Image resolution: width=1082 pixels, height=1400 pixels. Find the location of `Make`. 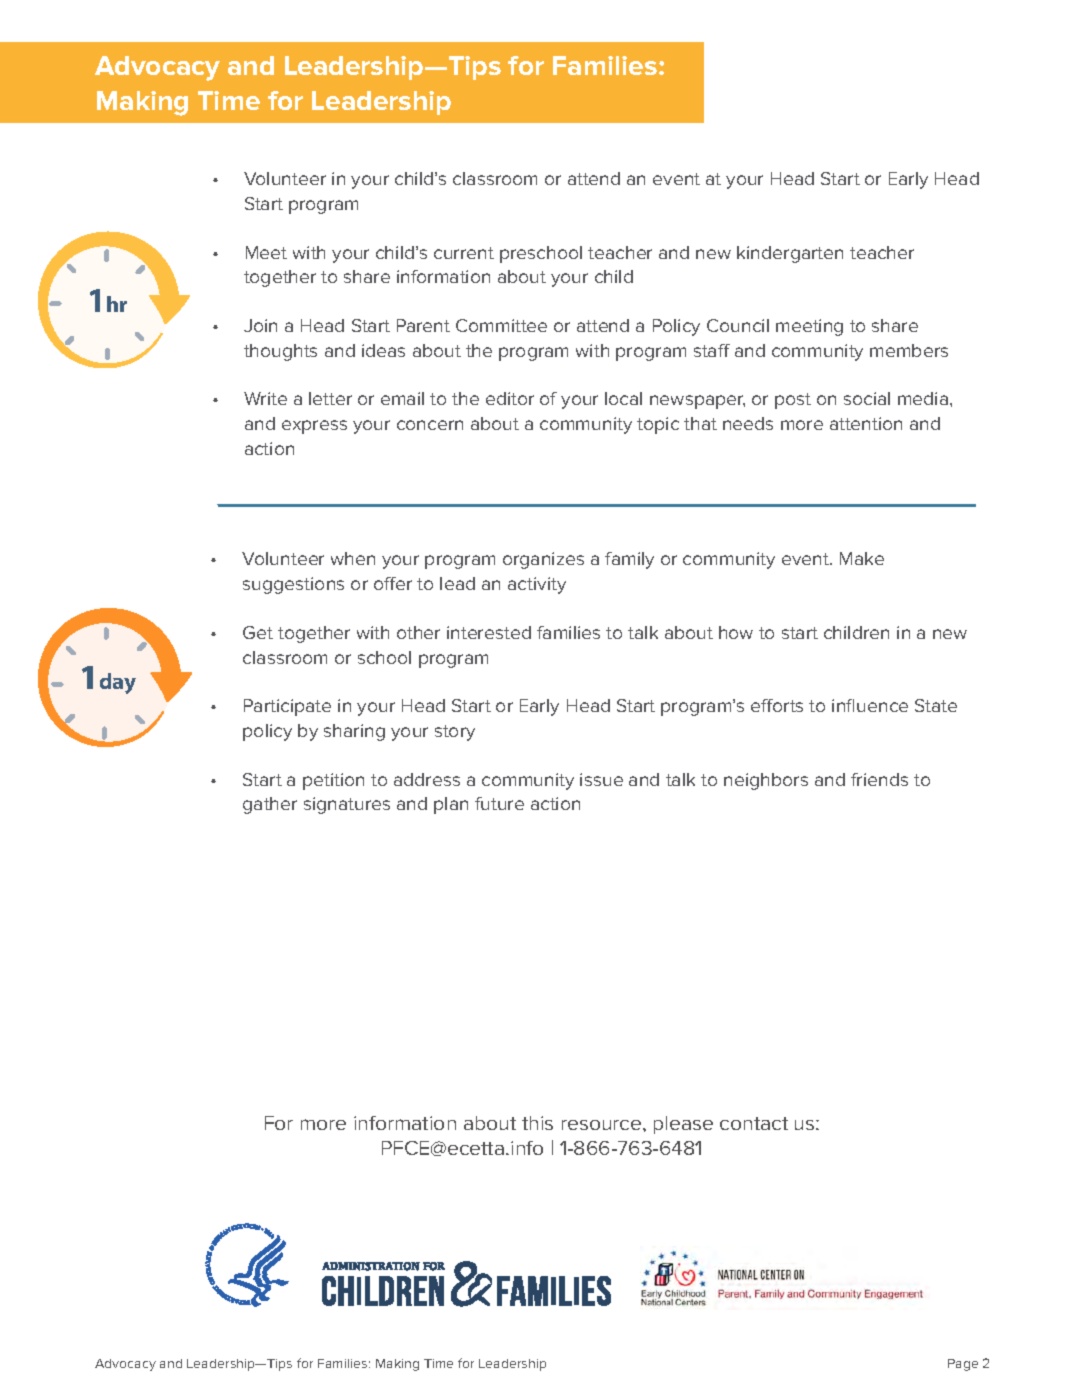

Make is located at coordinates (862, 558).
